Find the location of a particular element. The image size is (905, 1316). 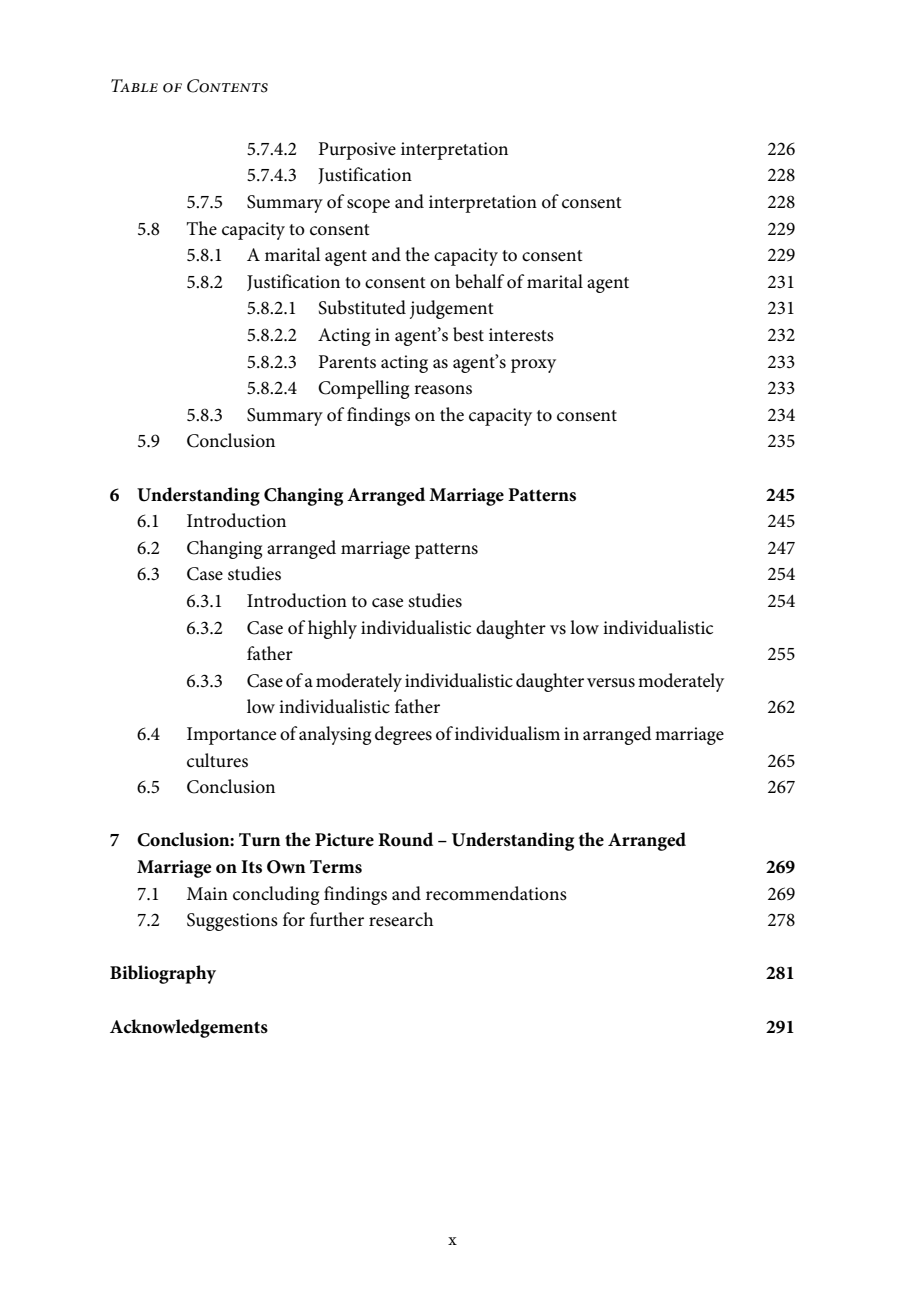

behalf is located at coordinates (479, 281).
